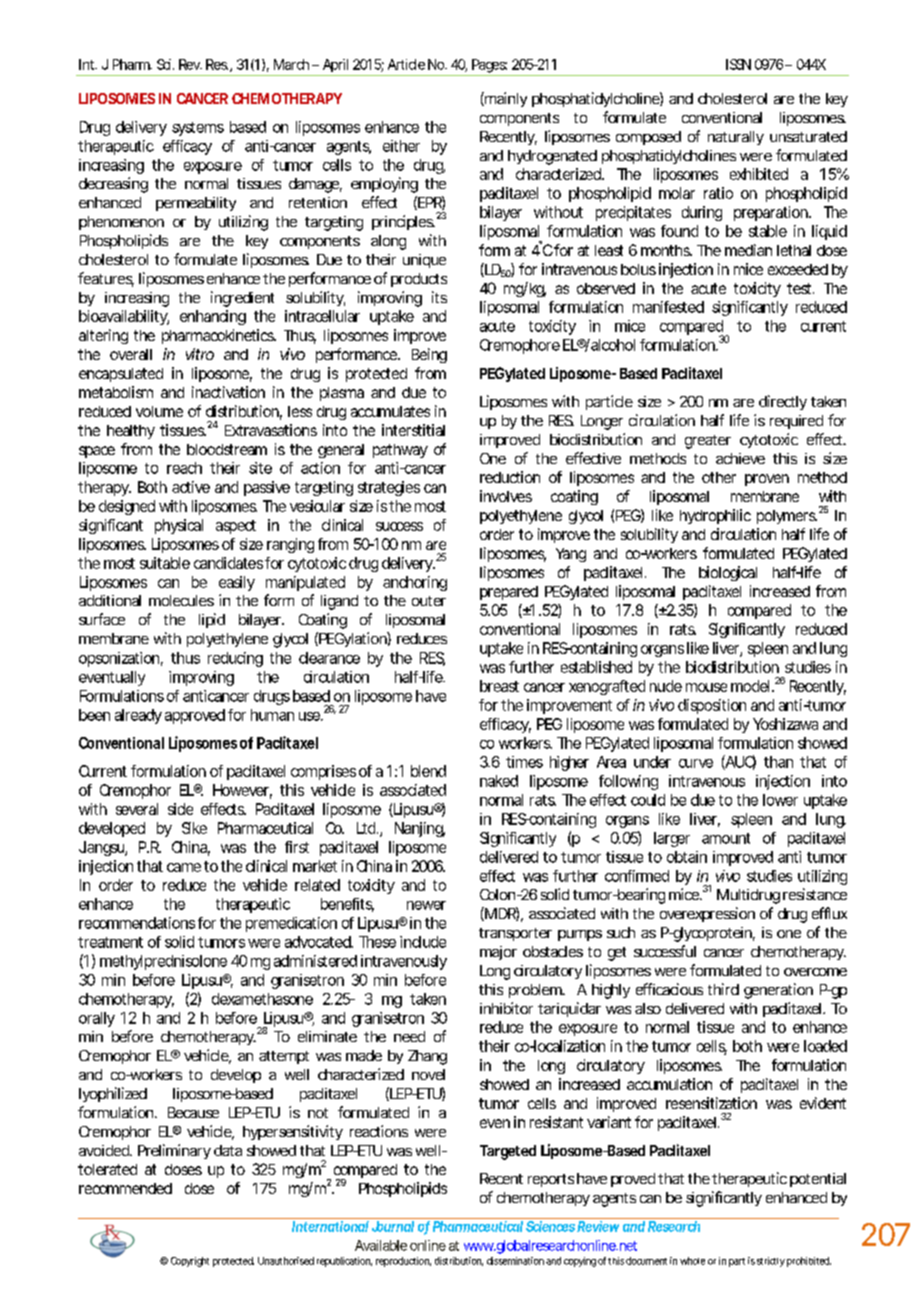  I want to click on breast, so click(499, 686).
